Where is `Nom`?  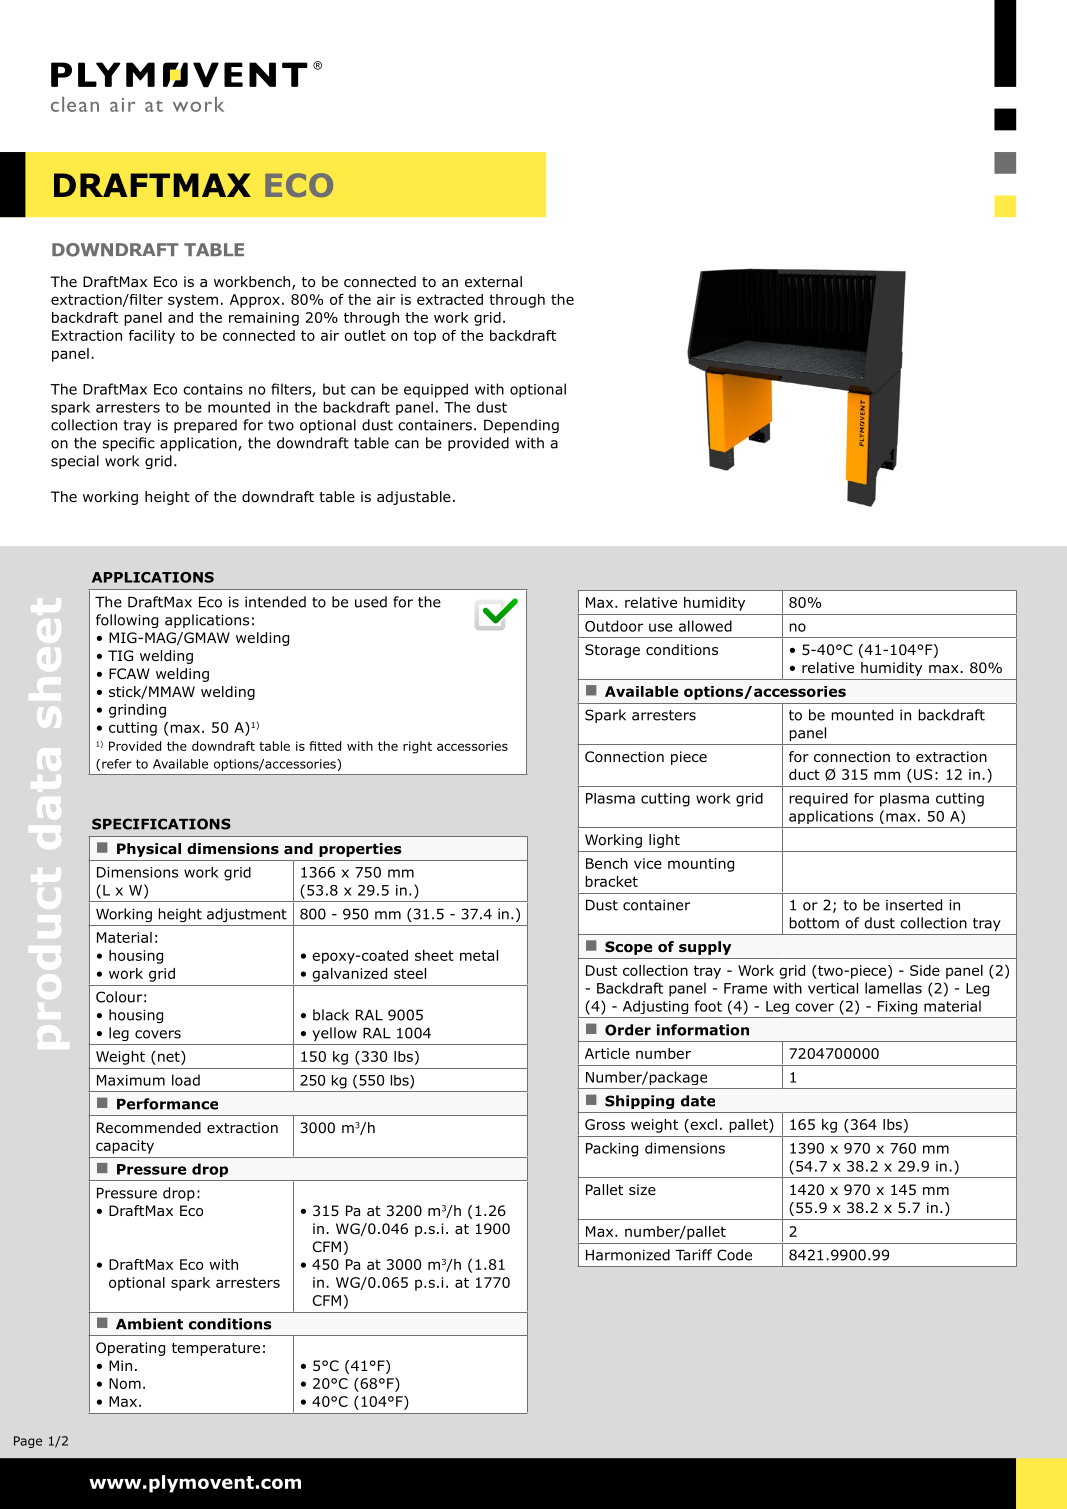
Nom is located at coordinates (125, 1383).
